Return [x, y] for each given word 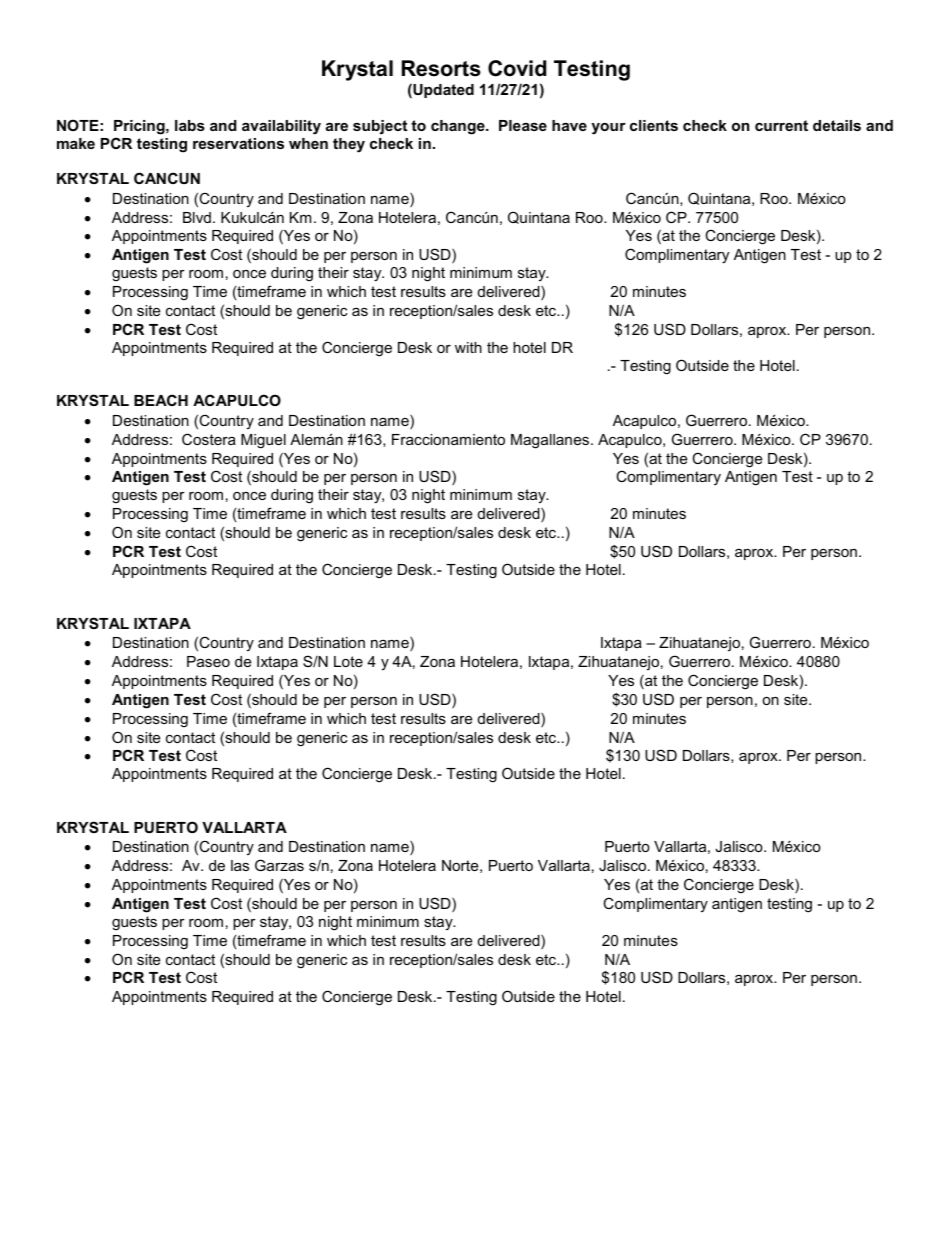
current [781, 125]
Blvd [197, 217]
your [608, 129]
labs [190, 125]
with [468, 347]
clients [654, 125]
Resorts [441, 68]
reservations [238, 143]
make [76, 143]
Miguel [263, 441]
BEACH [161, 400]
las [240, 865]
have [569, 125]
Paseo [208, 661]
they [349, 145]
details [837, 125]
